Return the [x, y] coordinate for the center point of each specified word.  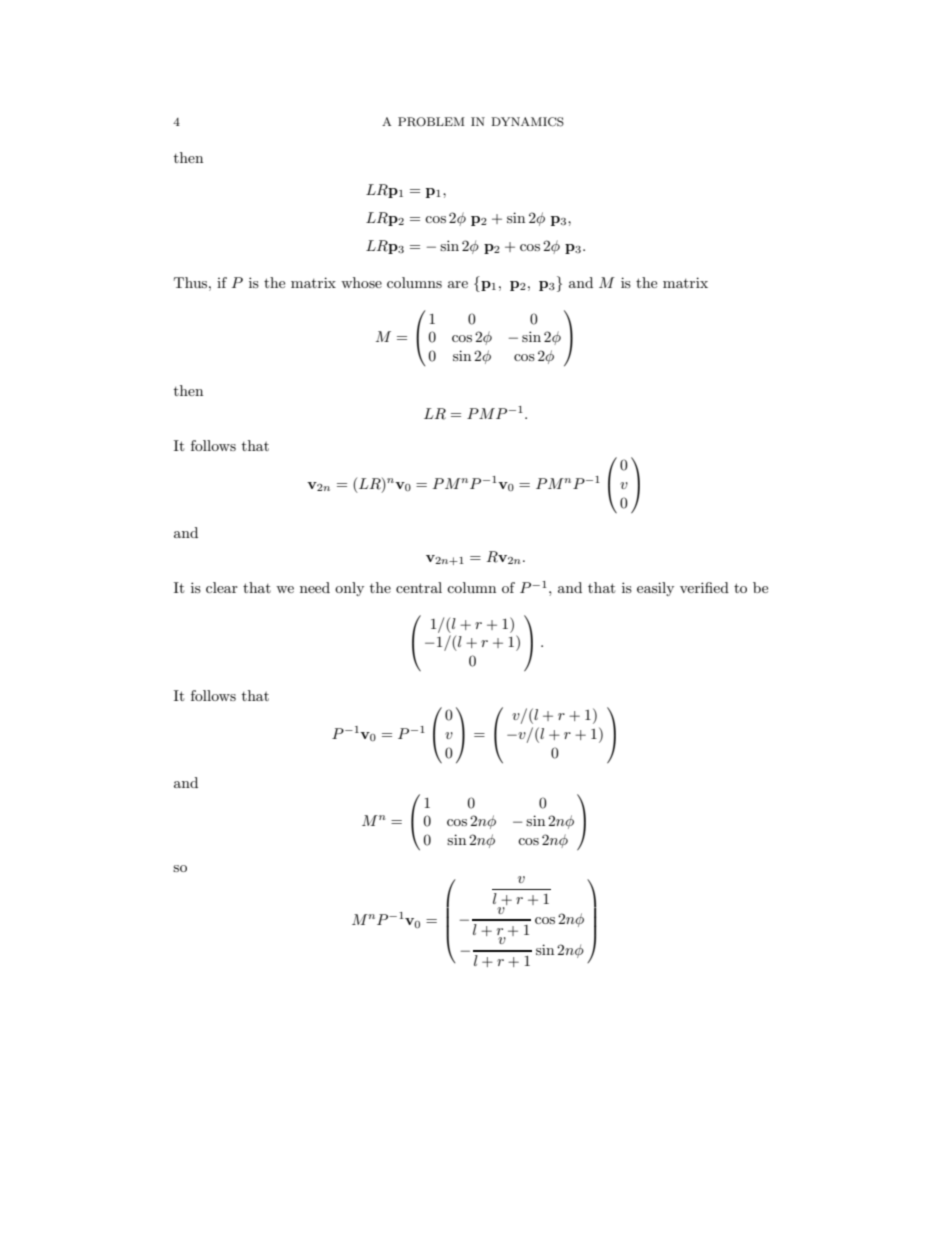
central [419, 587]
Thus [192, 282]
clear [222, 587]
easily [655, 589]
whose [361, 282]
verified [704, 587]
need [315, 587]
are [458, 284]
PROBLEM [431, 122]
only [349, 589]
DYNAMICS [527, 122]
